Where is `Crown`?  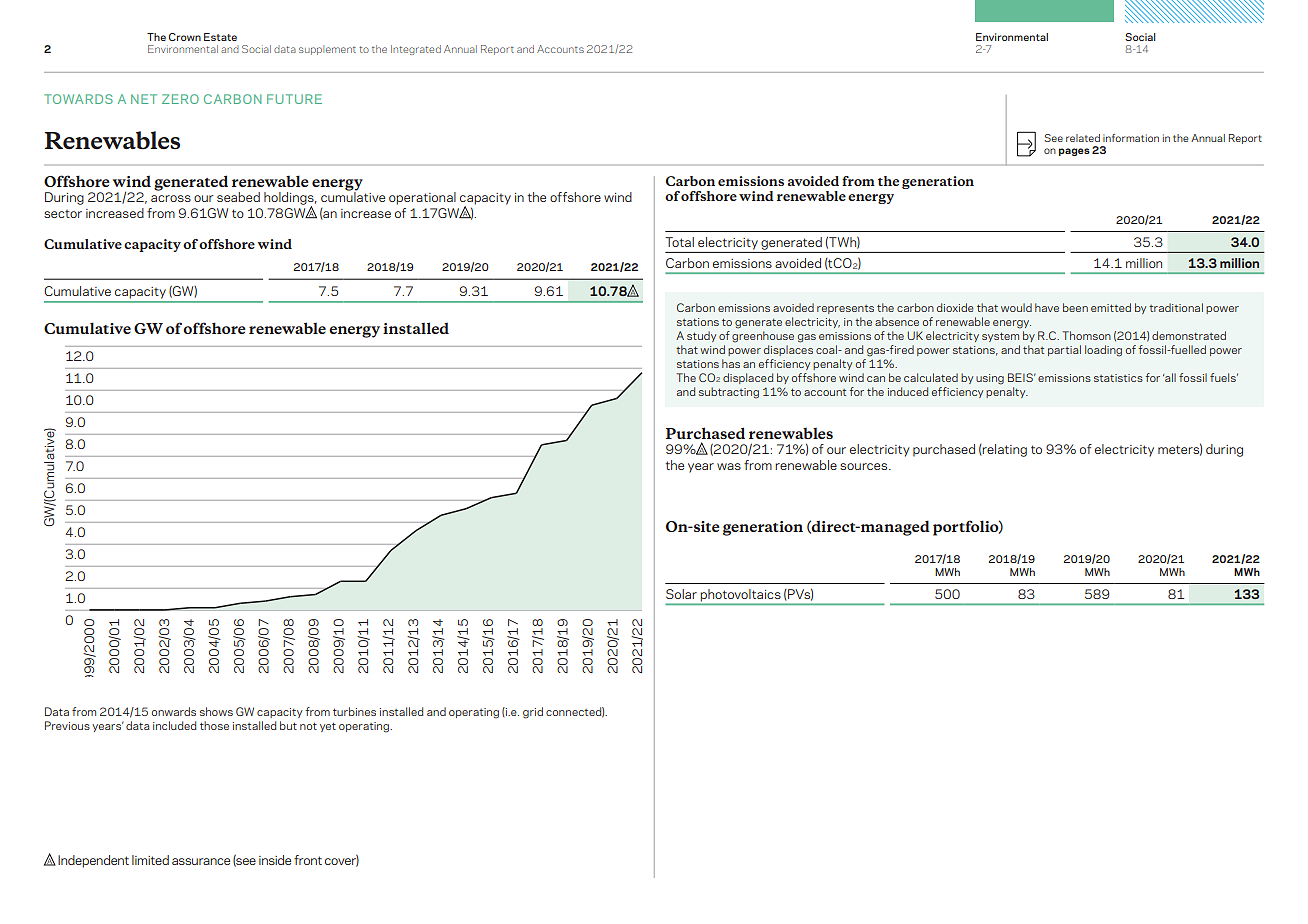 Crown is located at coordinates (185, 37).
